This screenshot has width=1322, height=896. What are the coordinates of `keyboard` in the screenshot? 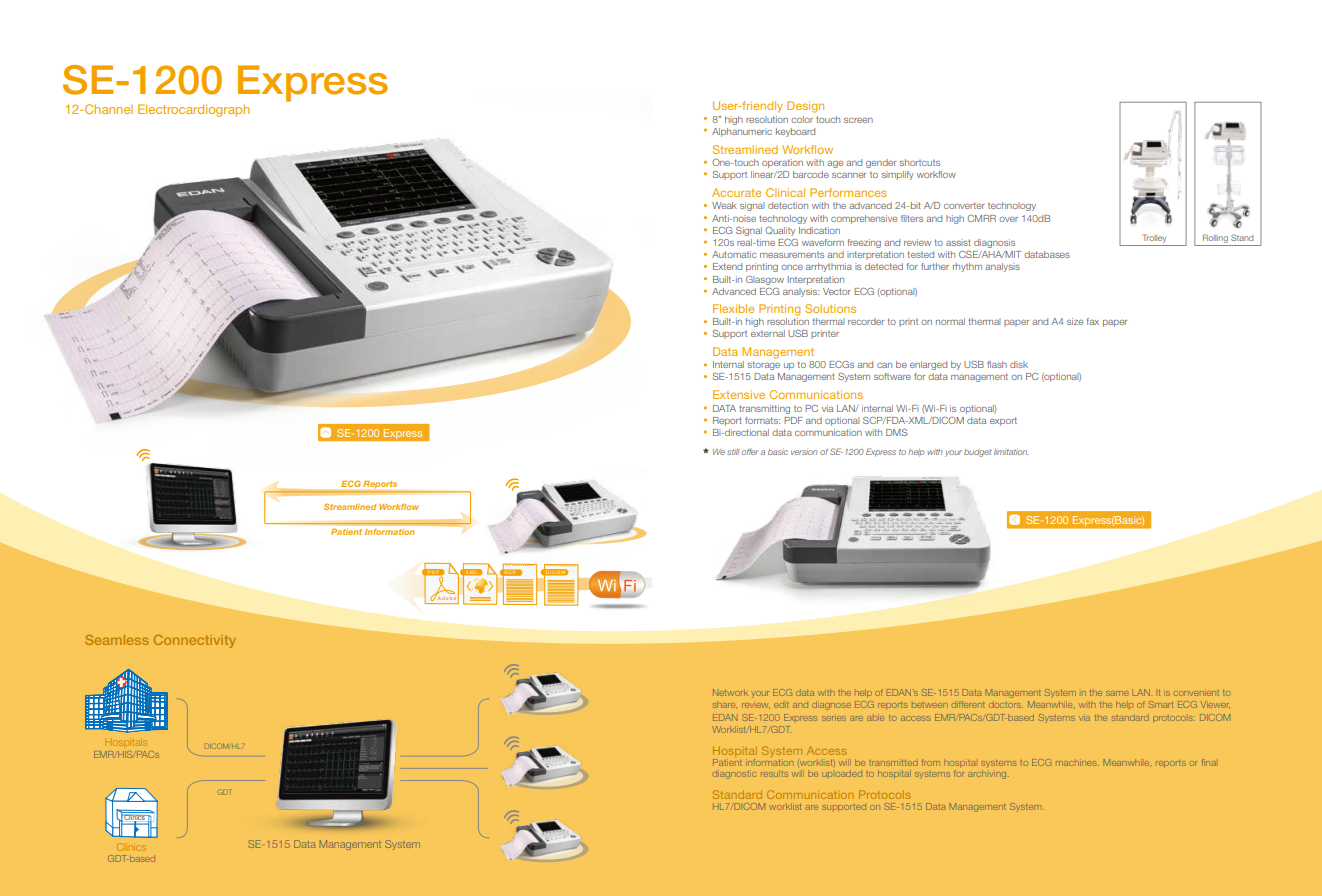 It's located at (795, 132).
